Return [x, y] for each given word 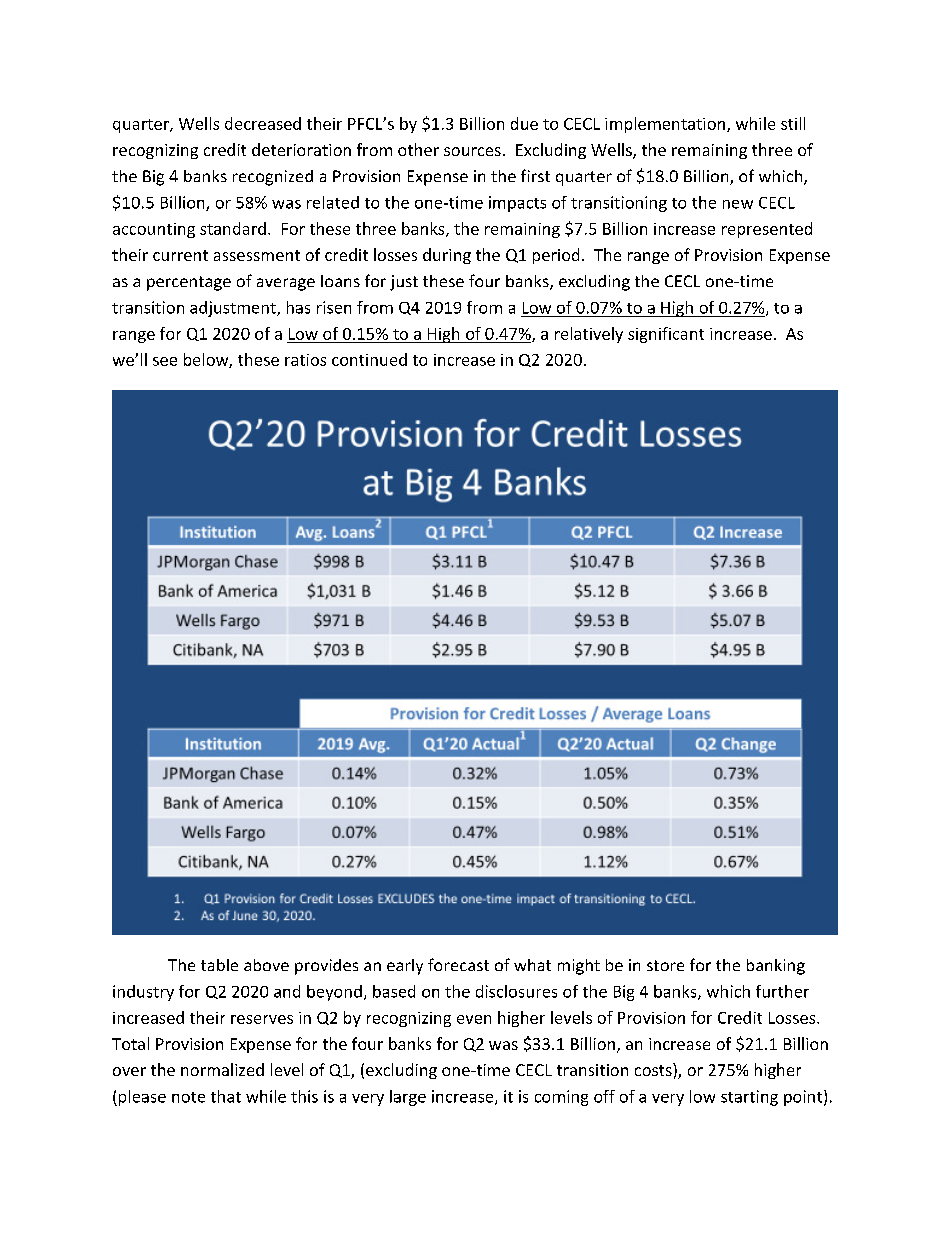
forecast [458, 964]
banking [776, 967]
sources [472, 151]
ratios [305, 360]
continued [369, 359]
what [532, 965]
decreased [263, 123]
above [266, 965]
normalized [222, 1069]
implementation [665, 125]
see [165, 361]
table [219, 965]
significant [666, 335]
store [665, 965]
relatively [589, 335]
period [556, 256]
